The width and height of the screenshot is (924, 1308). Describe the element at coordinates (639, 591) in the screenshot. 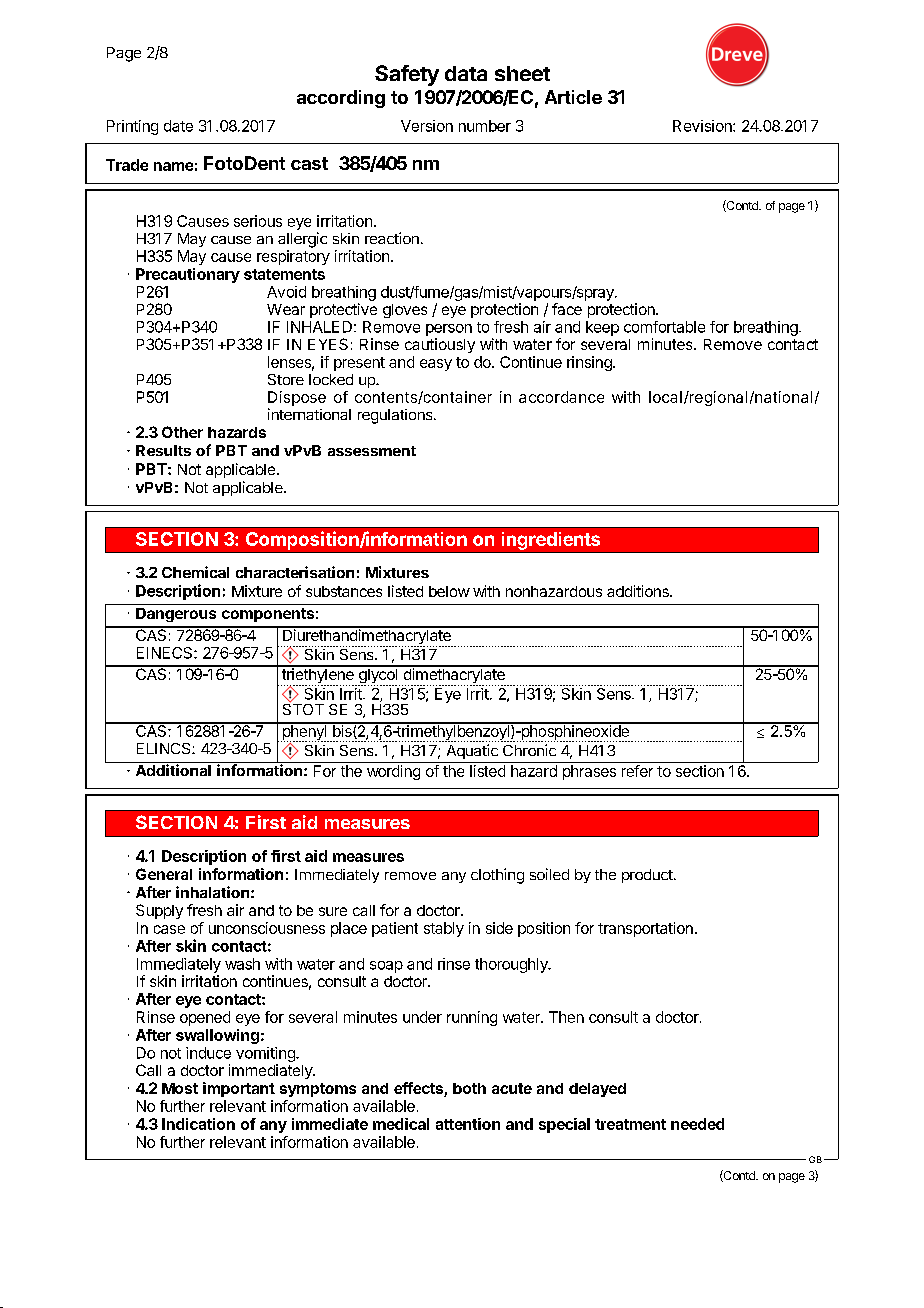

I see `additions` at that location.
